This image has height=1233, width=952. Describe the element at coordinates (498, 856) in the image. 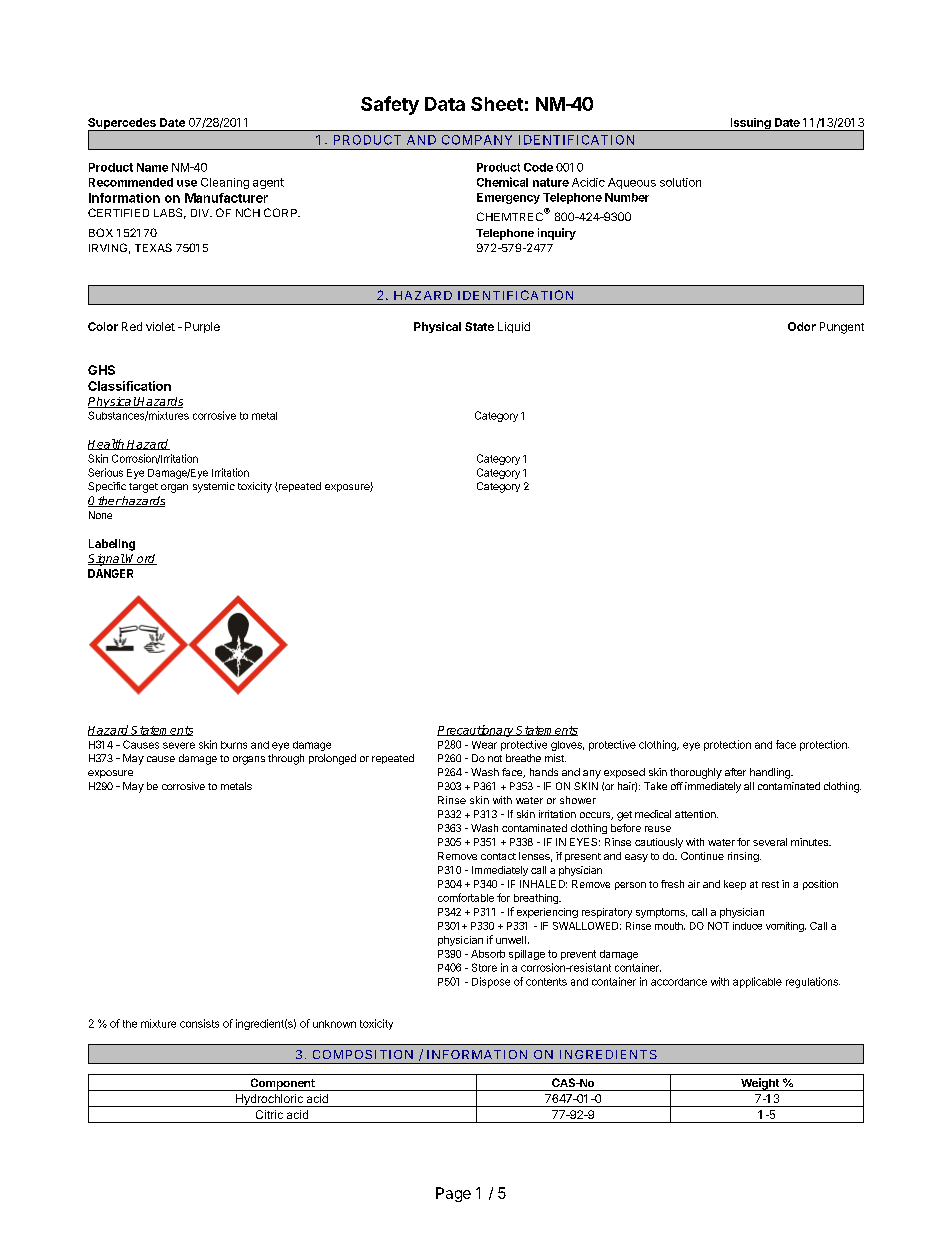

I see `contact` at that location.
